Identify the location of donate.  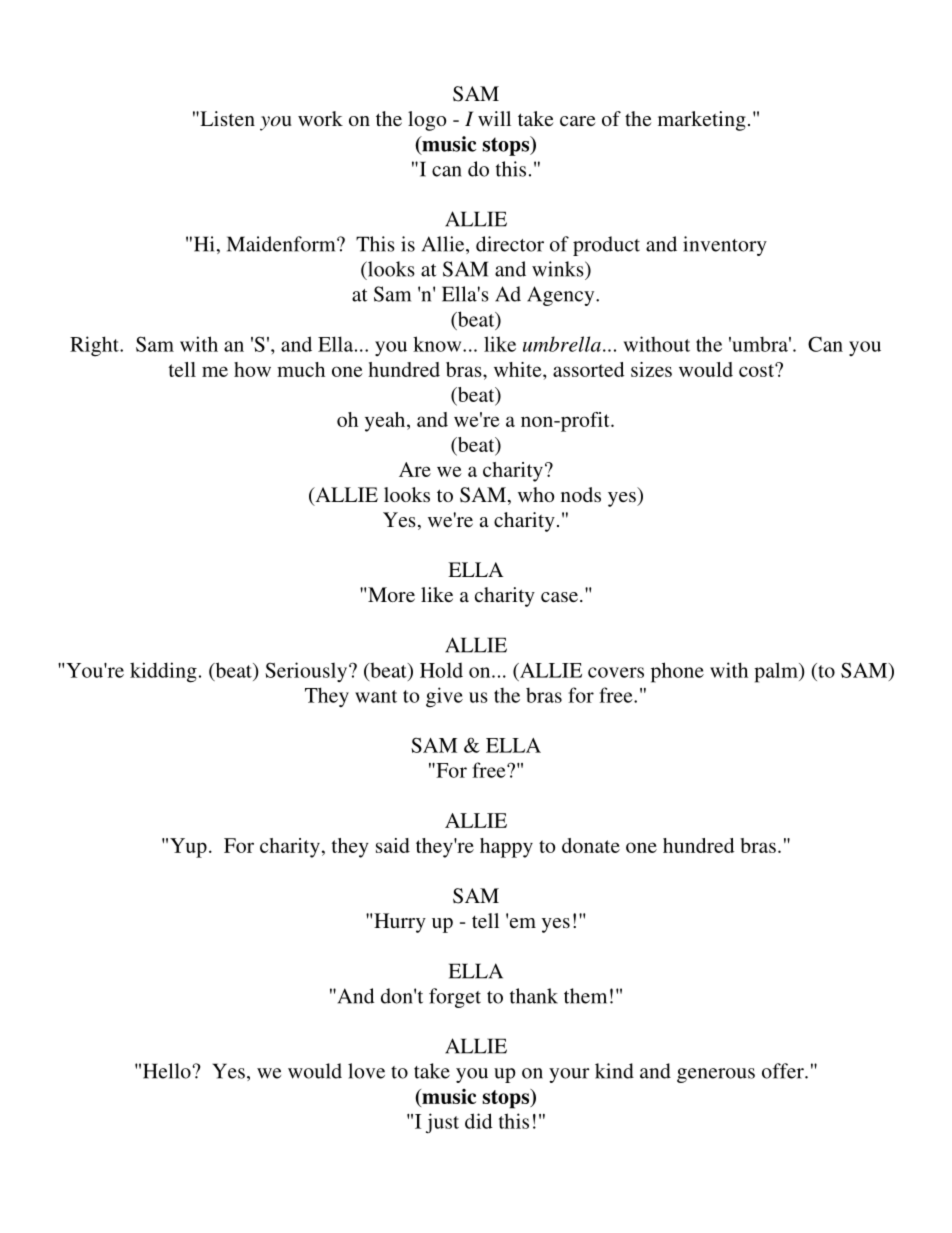
(591, 845).
